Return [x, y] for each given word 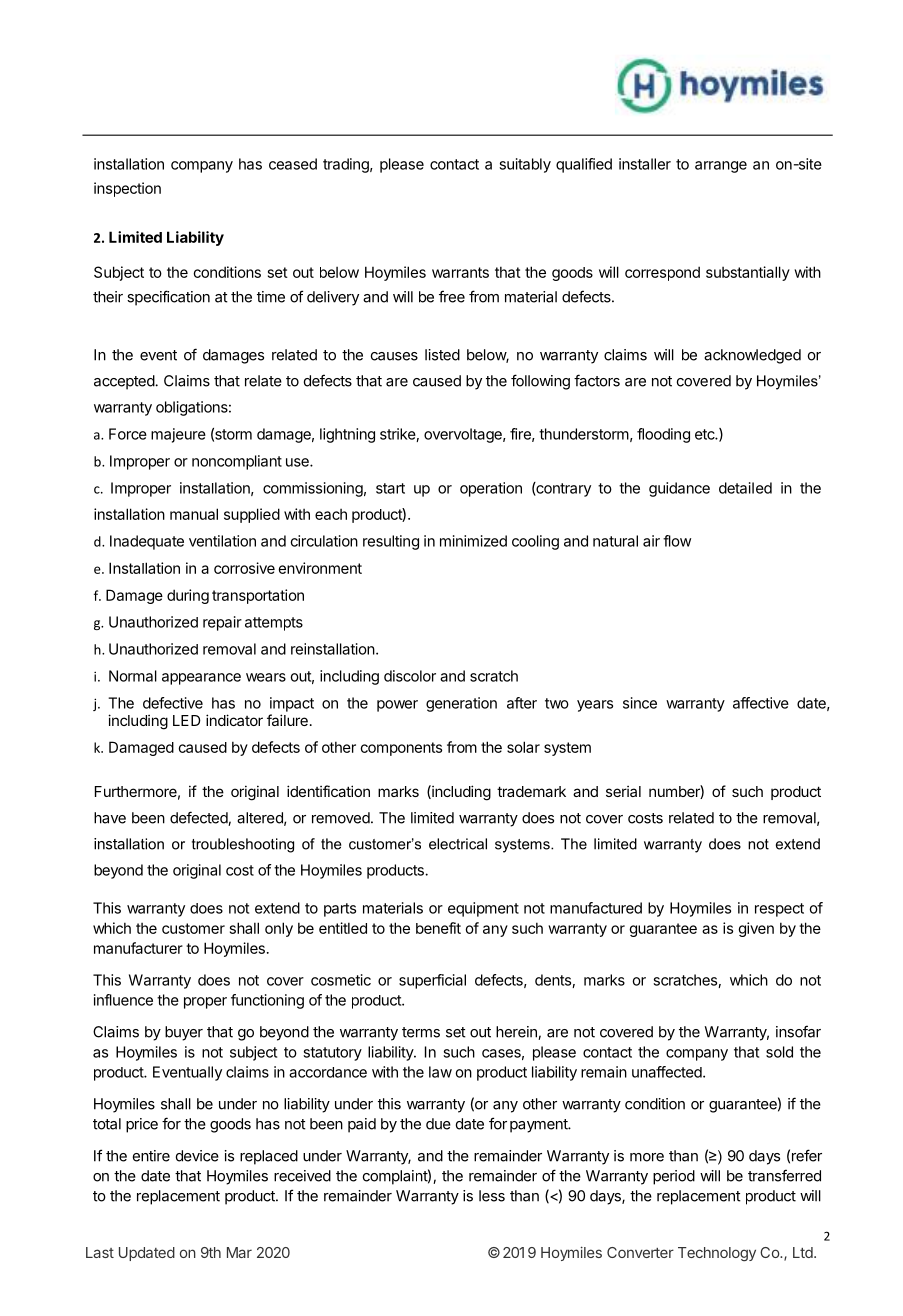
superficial [432, 981]
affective [761, 703]
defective [173, 703]
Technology [717, 1254]
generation [461, 704]
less [492, 1196]
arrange [721, 167]
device [197, 1156]
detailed [745, 488]
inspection [127, 189]
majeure [178, 435]
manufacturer [138, 948]
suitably [525, 165]
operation [491, 489]
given [756, 929]
